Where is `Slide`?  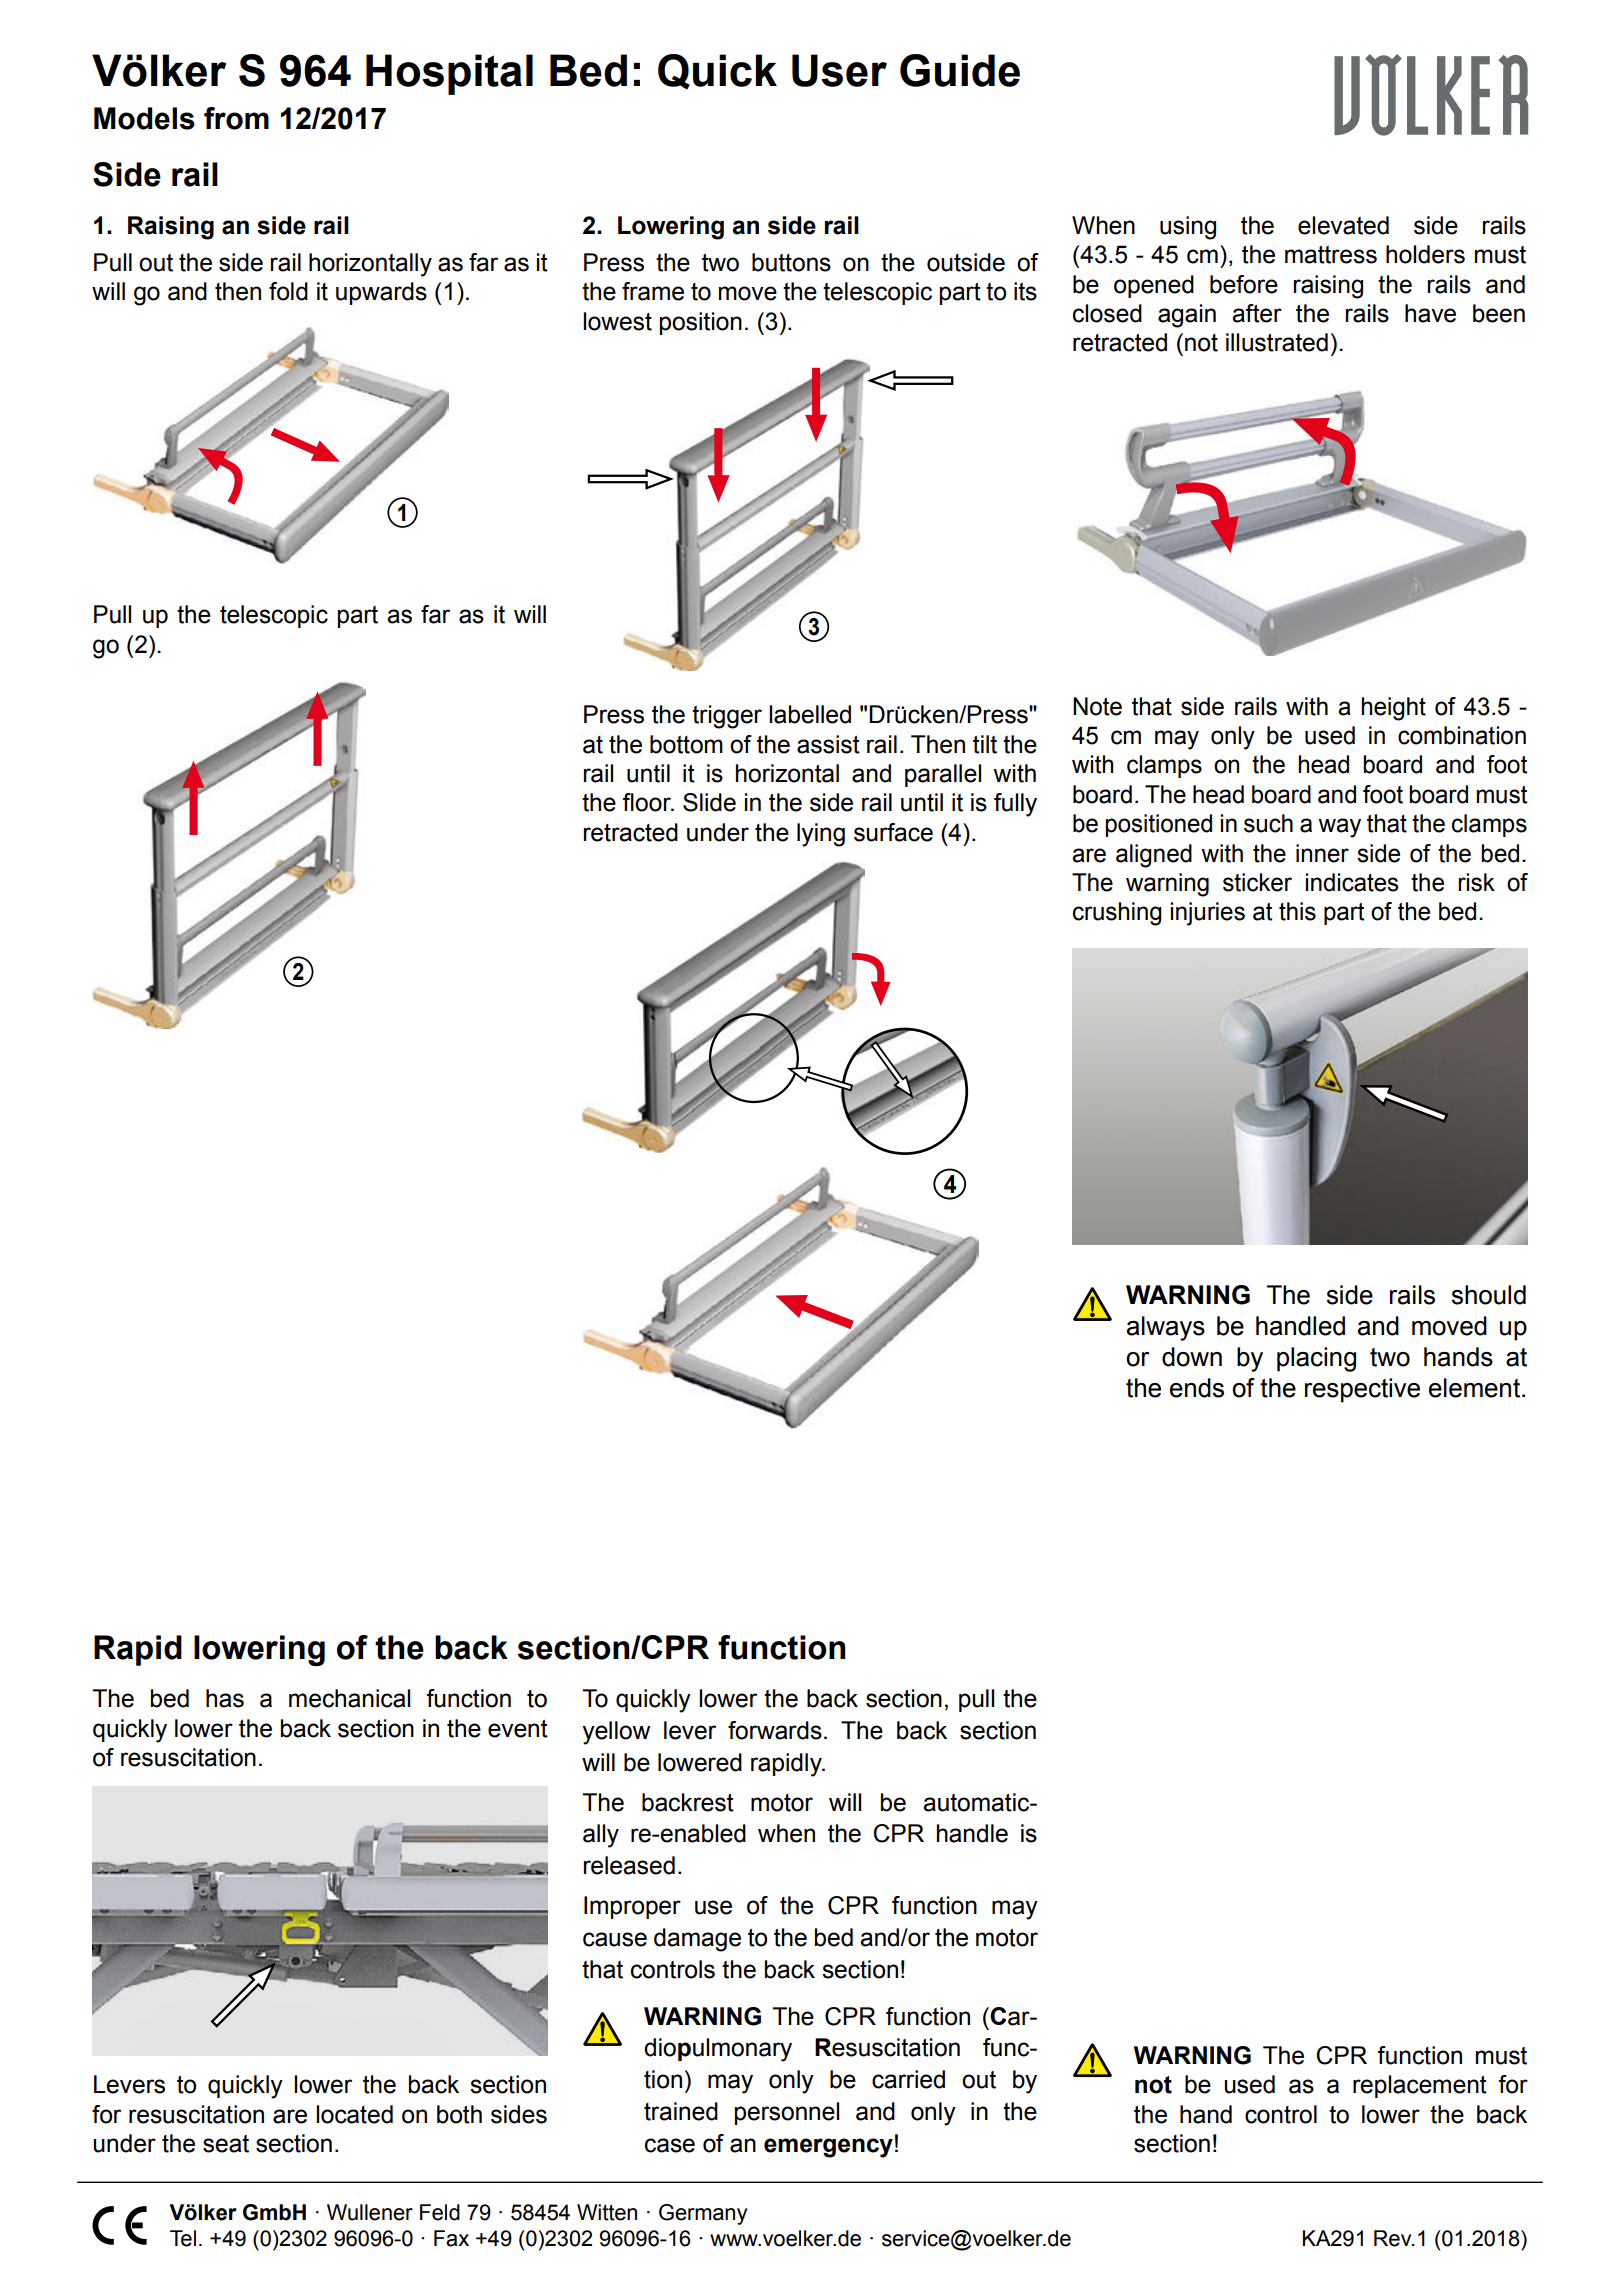
Slide is located at coordinates (709, 802).
